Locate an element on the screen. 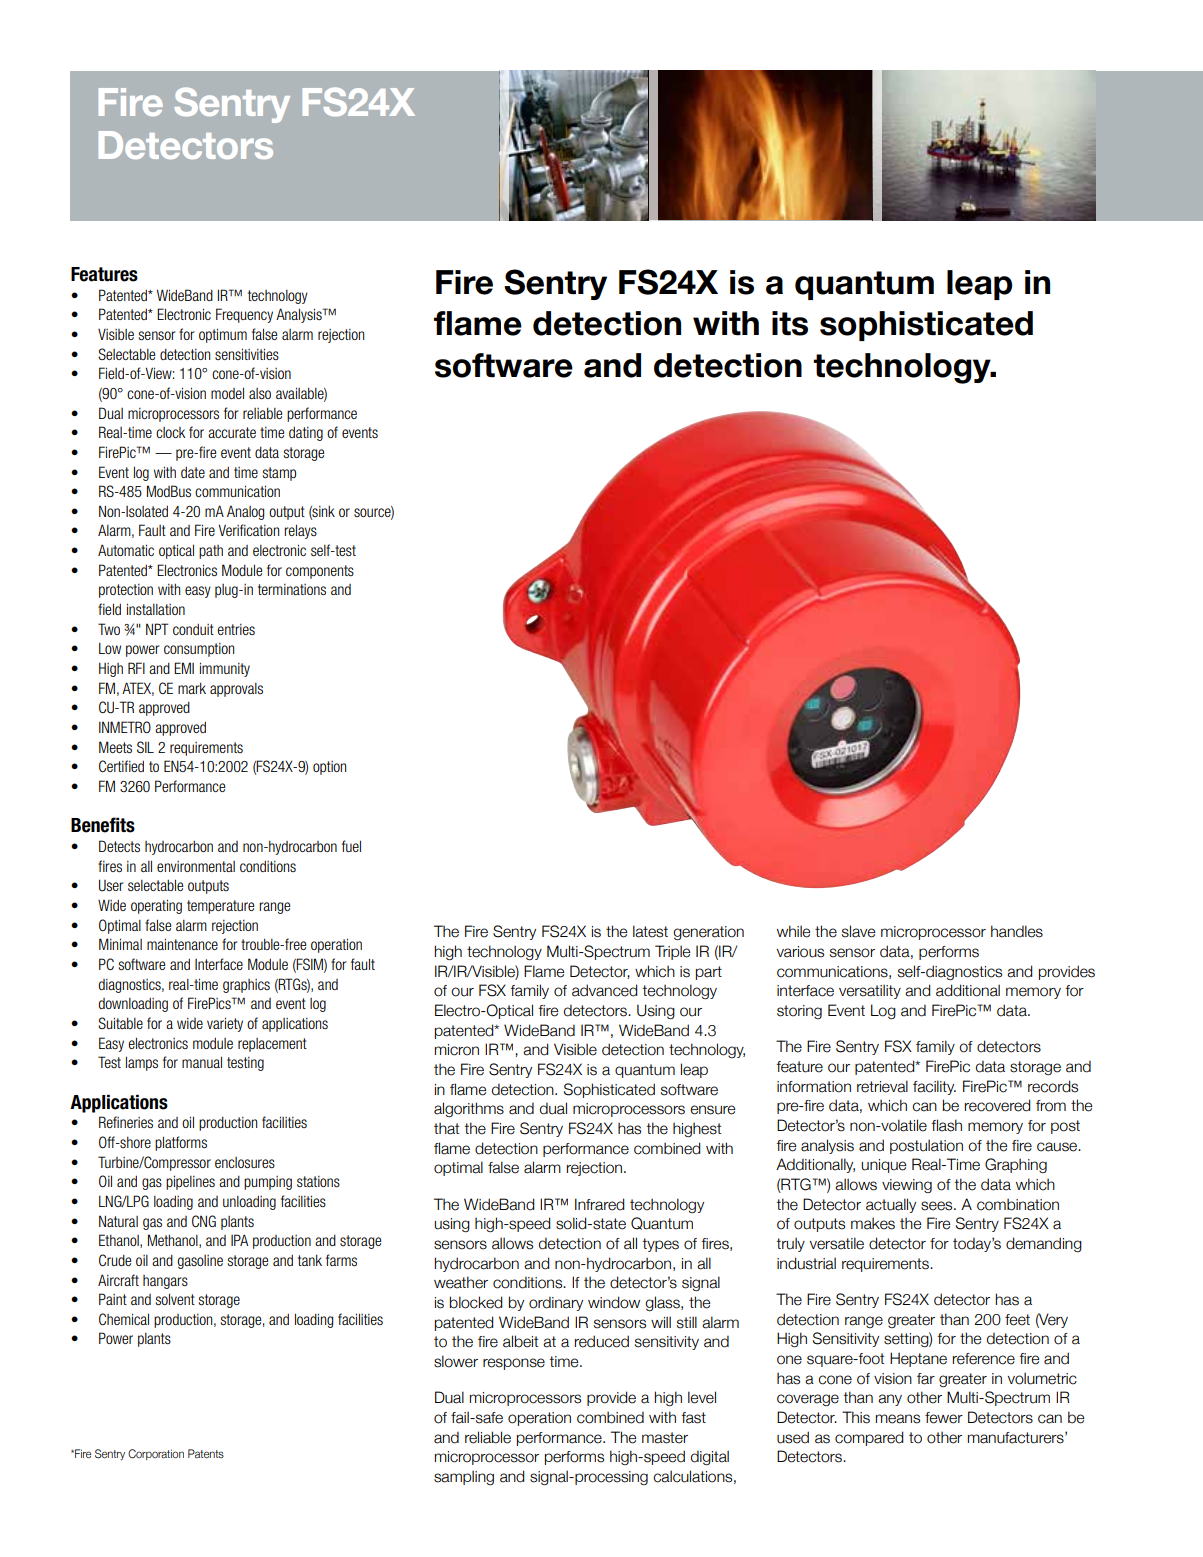 Image resolution: width=1203 pixels, height=1557 pixels. unique is located at coordinates (884, 1166).
